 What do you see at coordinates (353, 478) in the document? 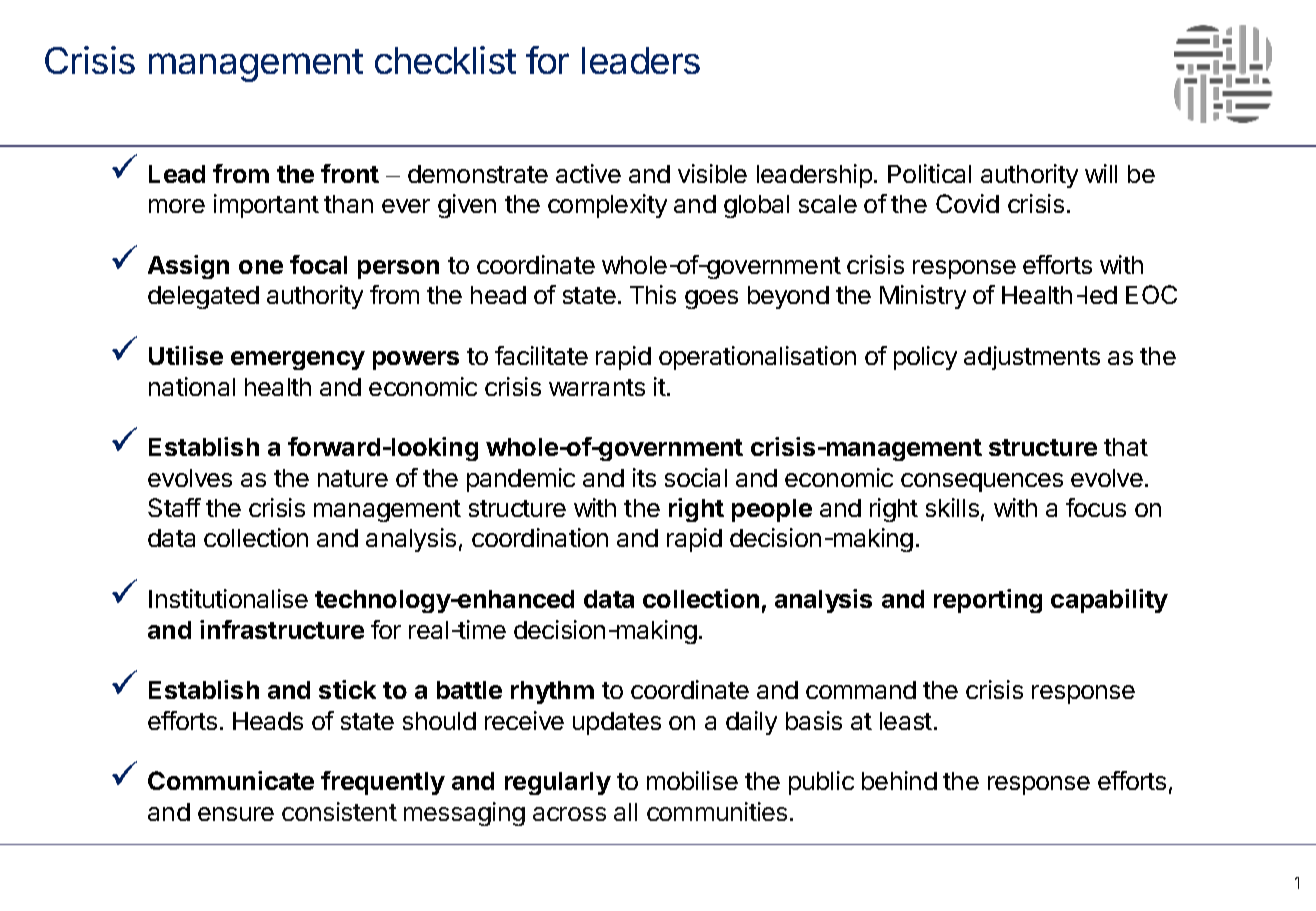
I see `nature` at bounding box center [353, 478].
